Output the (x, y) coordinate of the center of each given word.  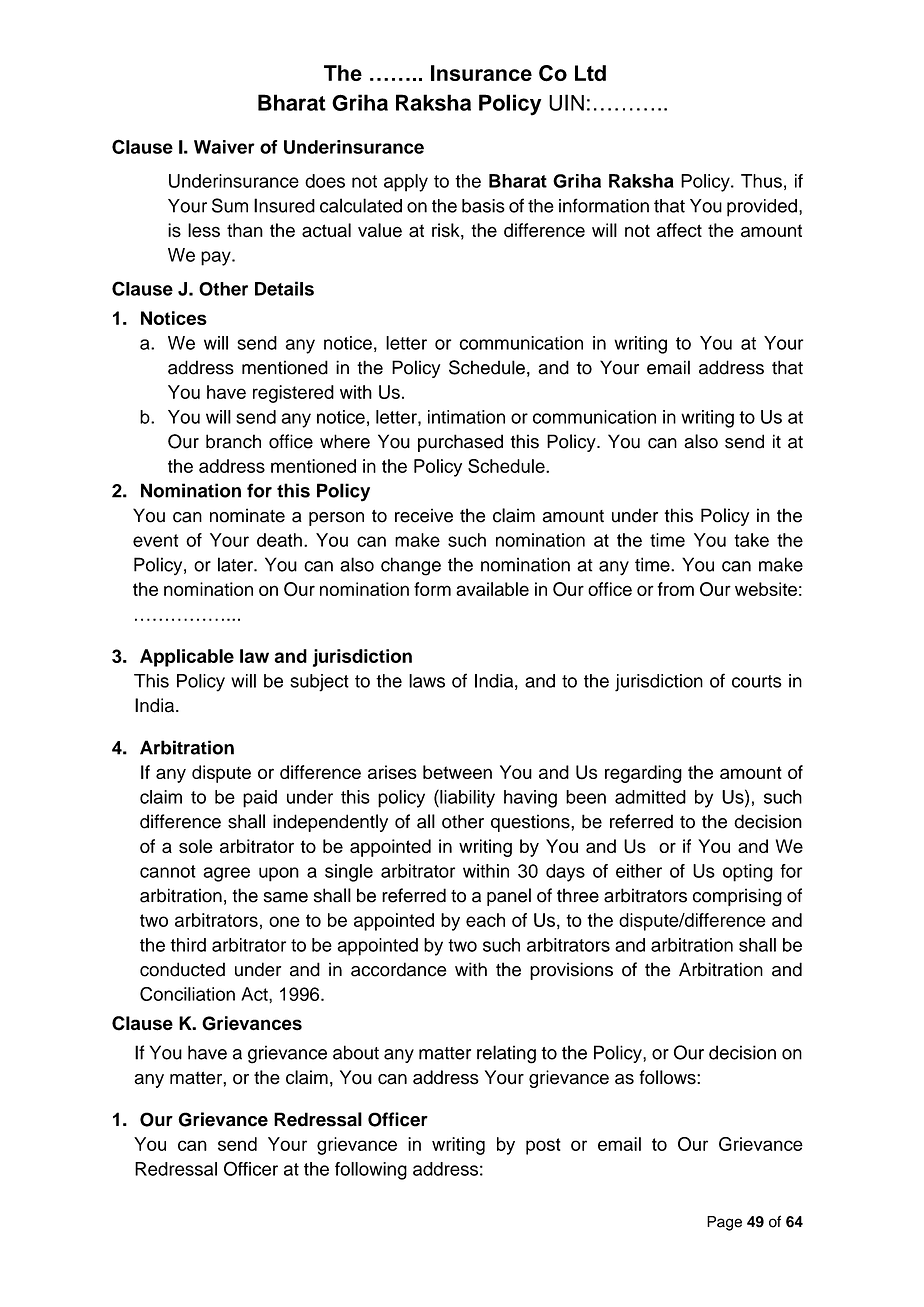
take (751, 540)
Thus (761, 181)
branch (233, 441)
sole (196, 846)
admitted (650, 797)
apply (406, 183)
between (457, 772)
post (543, 1146)
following (371, 1171)
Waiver (224, 147)
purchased (460, 443)
